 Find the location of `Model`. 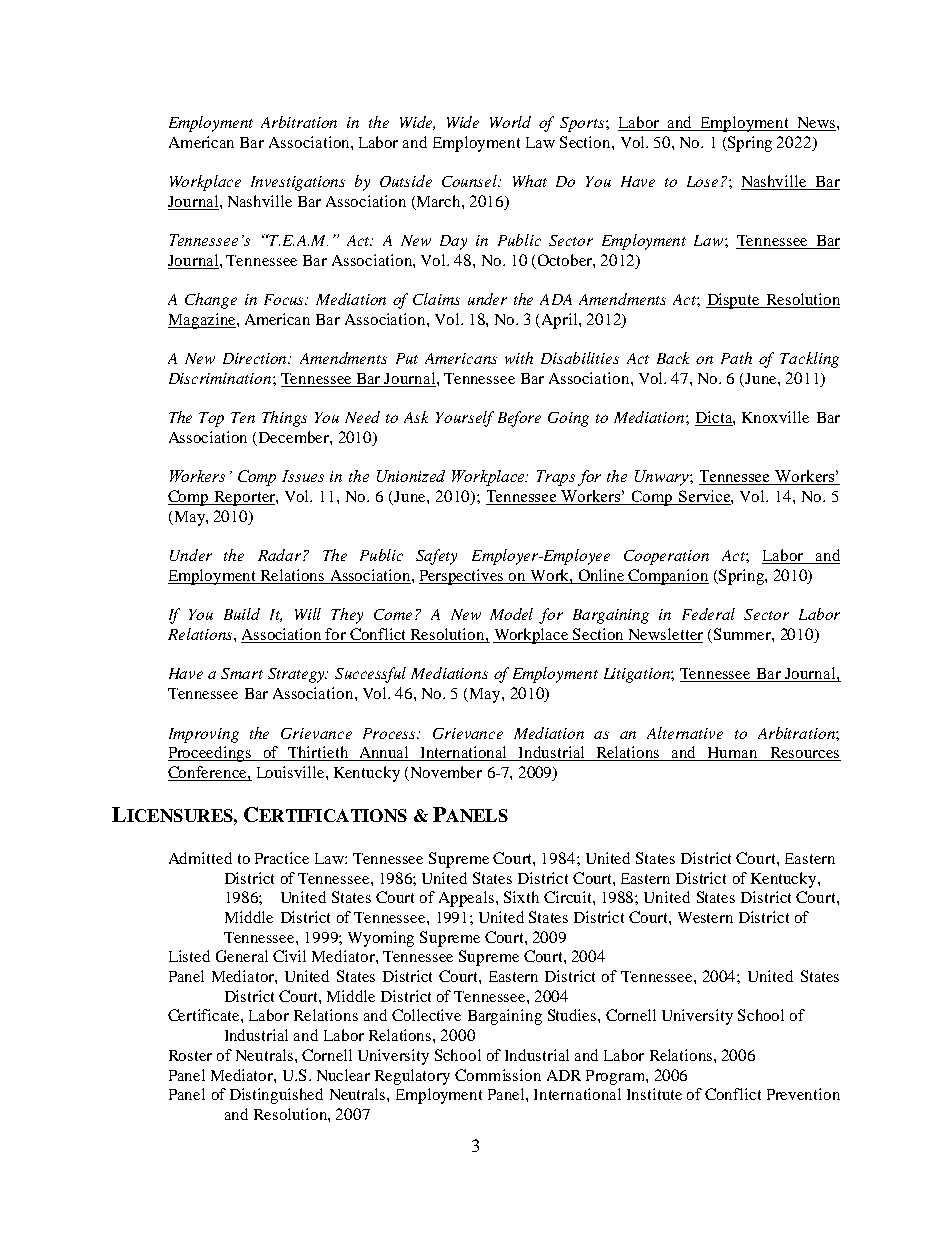

Model is located at coordinates (511, 614).
